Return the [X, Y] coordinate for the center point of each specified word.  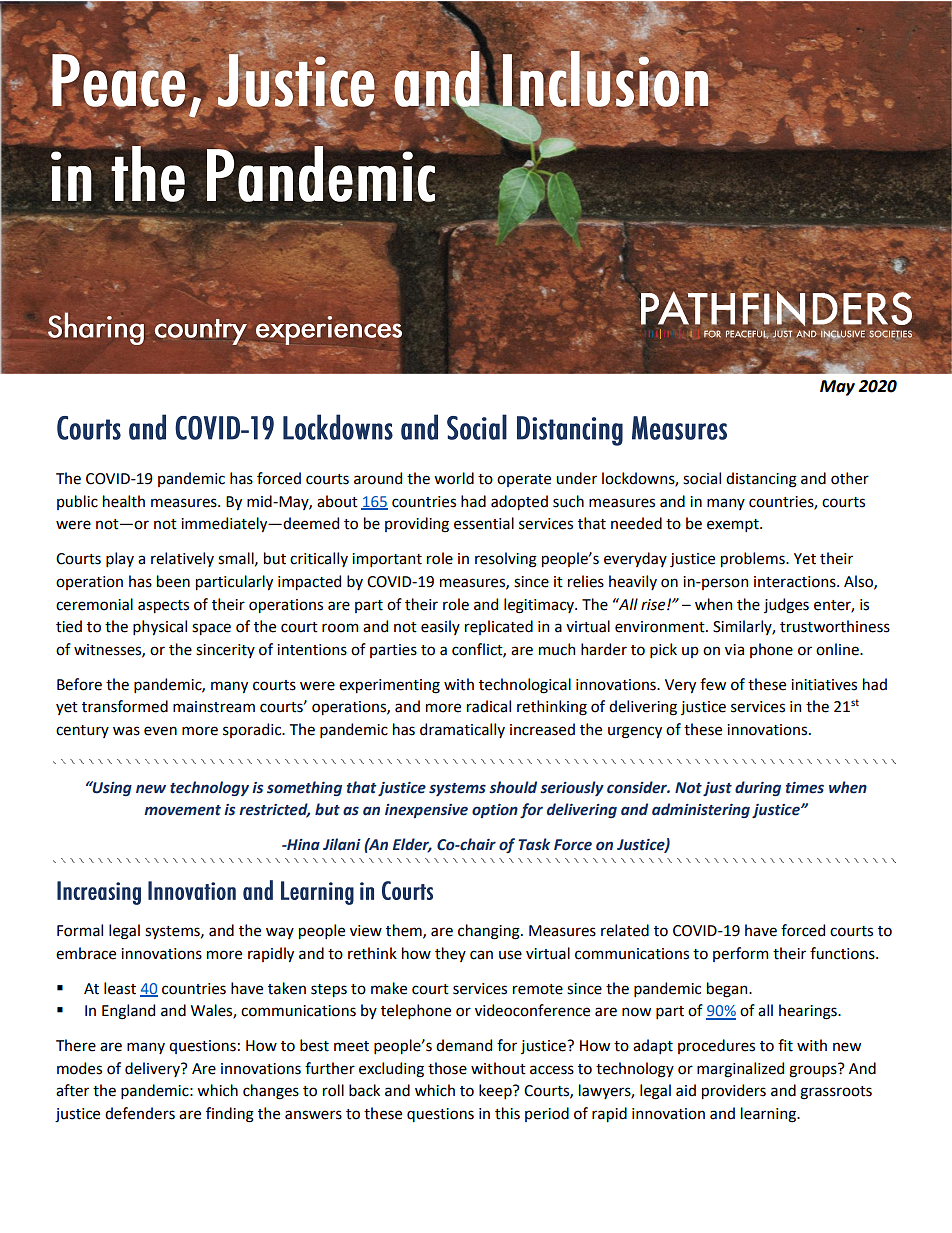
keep [496, 1091]
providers [734, 1091]
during [758, 788]
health [124, 501]
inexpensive [426, 811]
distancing [761, 480]
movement [182, 810]
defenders [140, 1113]
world [454, 478]
